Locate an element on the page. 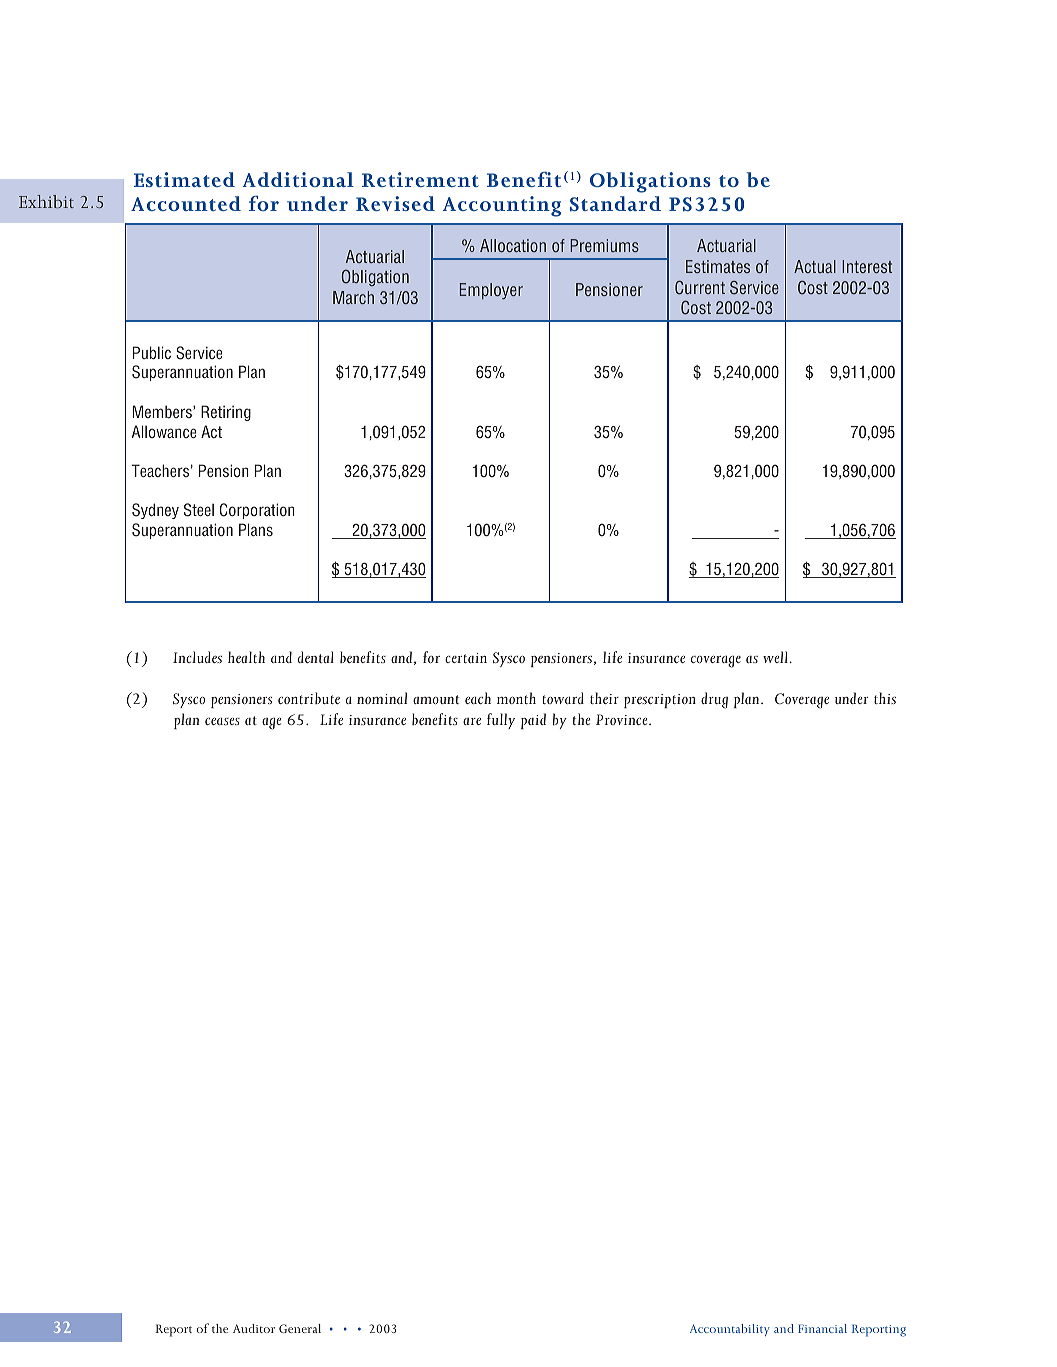 Image resolution: width=1057 pixels, height=1367 pixels. Sydney is located at coordinates (155, 511).
